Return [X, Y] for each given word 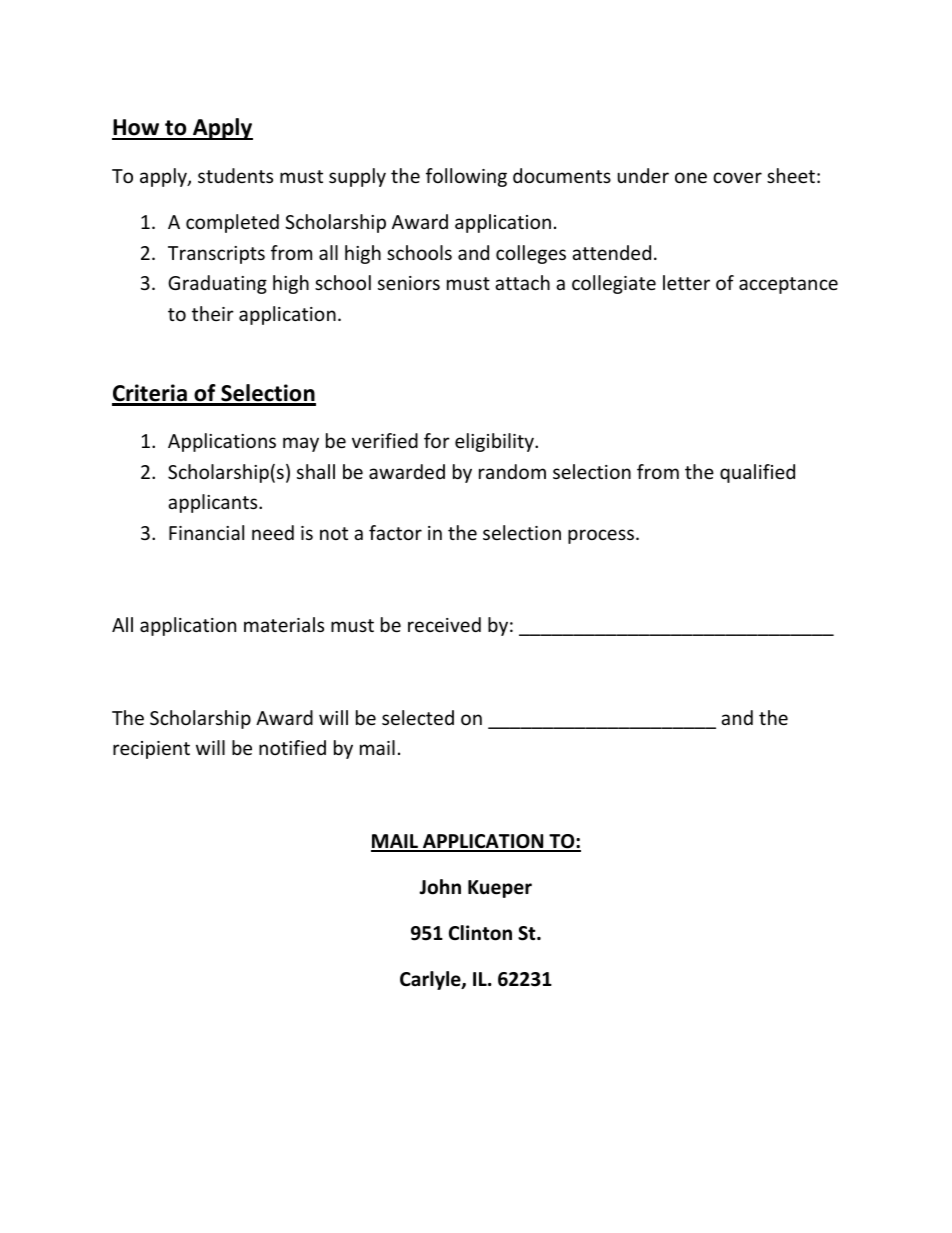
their [213, 313]
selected [418, 717]
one [691, 177]
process [602, 536]
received [444, 624]
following [466, 177]
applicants [214, 503]
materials [284, 624]
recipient [151, 750]
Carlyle [431, 980]
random [512, 471]
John [440, 887]
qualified [757, 473]
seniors [409, 283]
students [235, 175]
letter [686, 282]
